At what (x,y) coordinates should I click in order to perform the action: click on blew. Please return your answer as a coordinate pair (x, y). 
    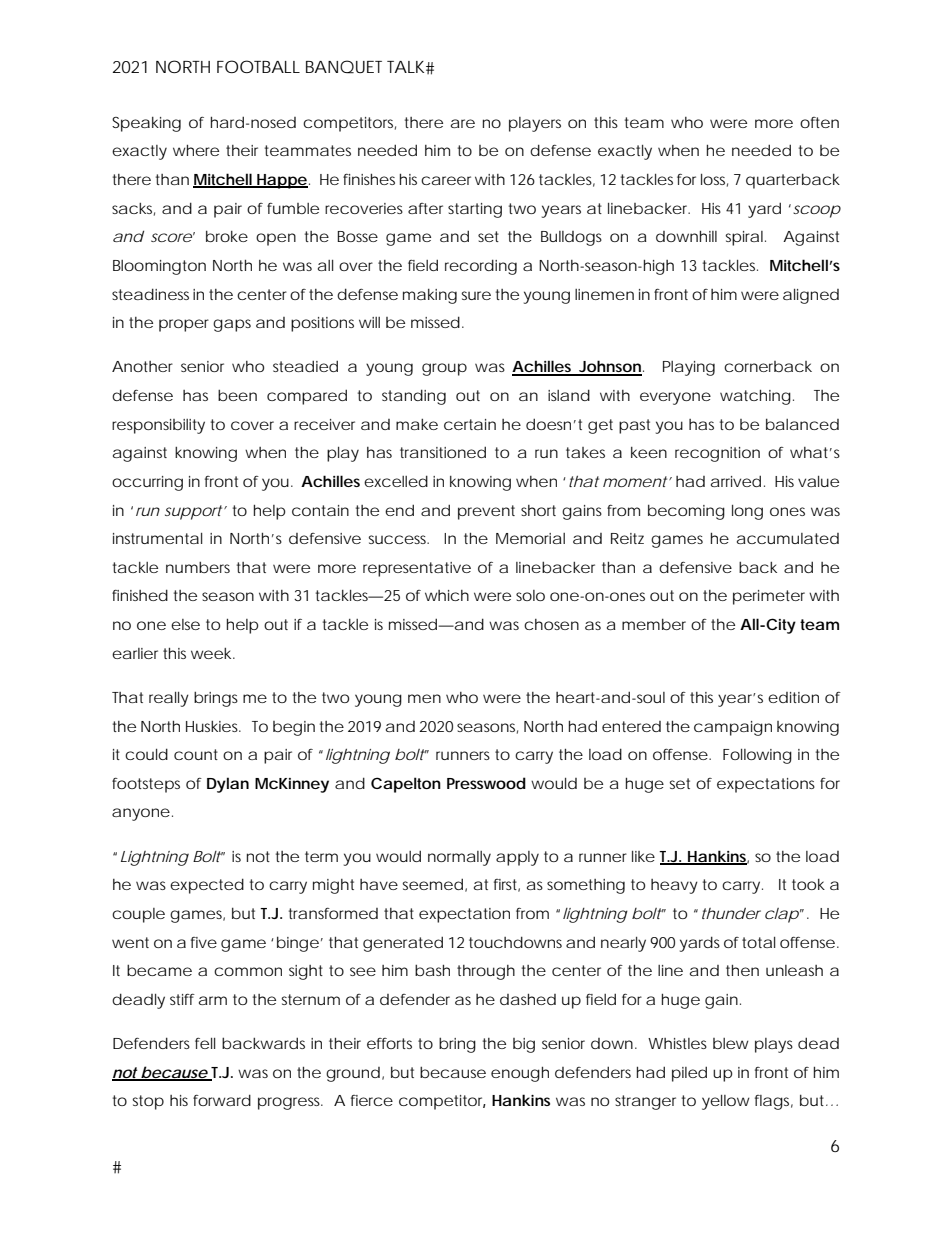
    Looking at the image, I should click on (731, 1043).
